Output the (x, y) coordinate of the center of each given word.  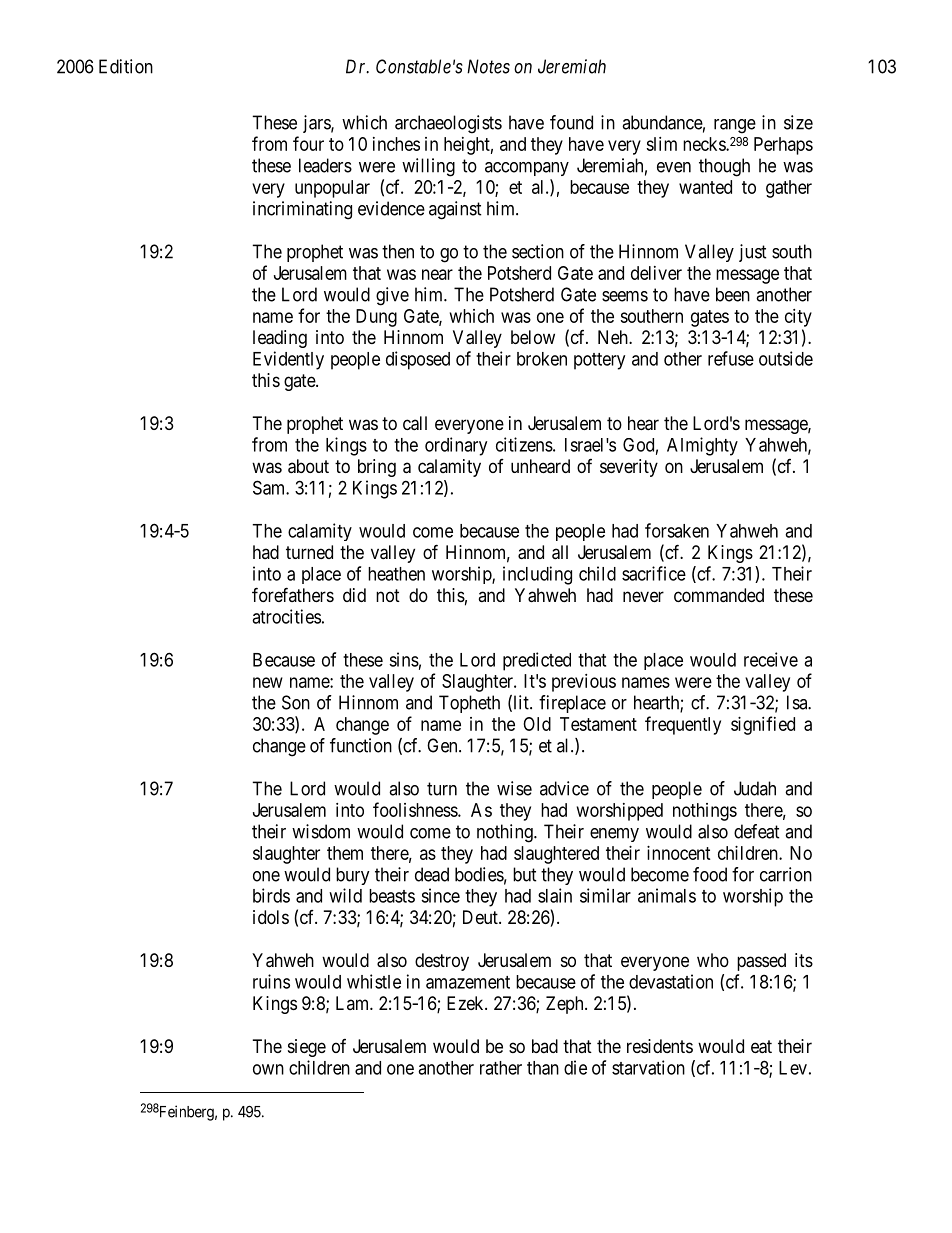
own (268, 1069)
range (735, 126)
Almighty (702, 446)
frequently (683, 725)
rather (501, 1068)
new (268, 682)
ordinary (456, 446)
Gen (443, 745)
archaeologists (448, 124)
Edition (126, 66)
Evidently (288, 360)
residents (660, 1046)
